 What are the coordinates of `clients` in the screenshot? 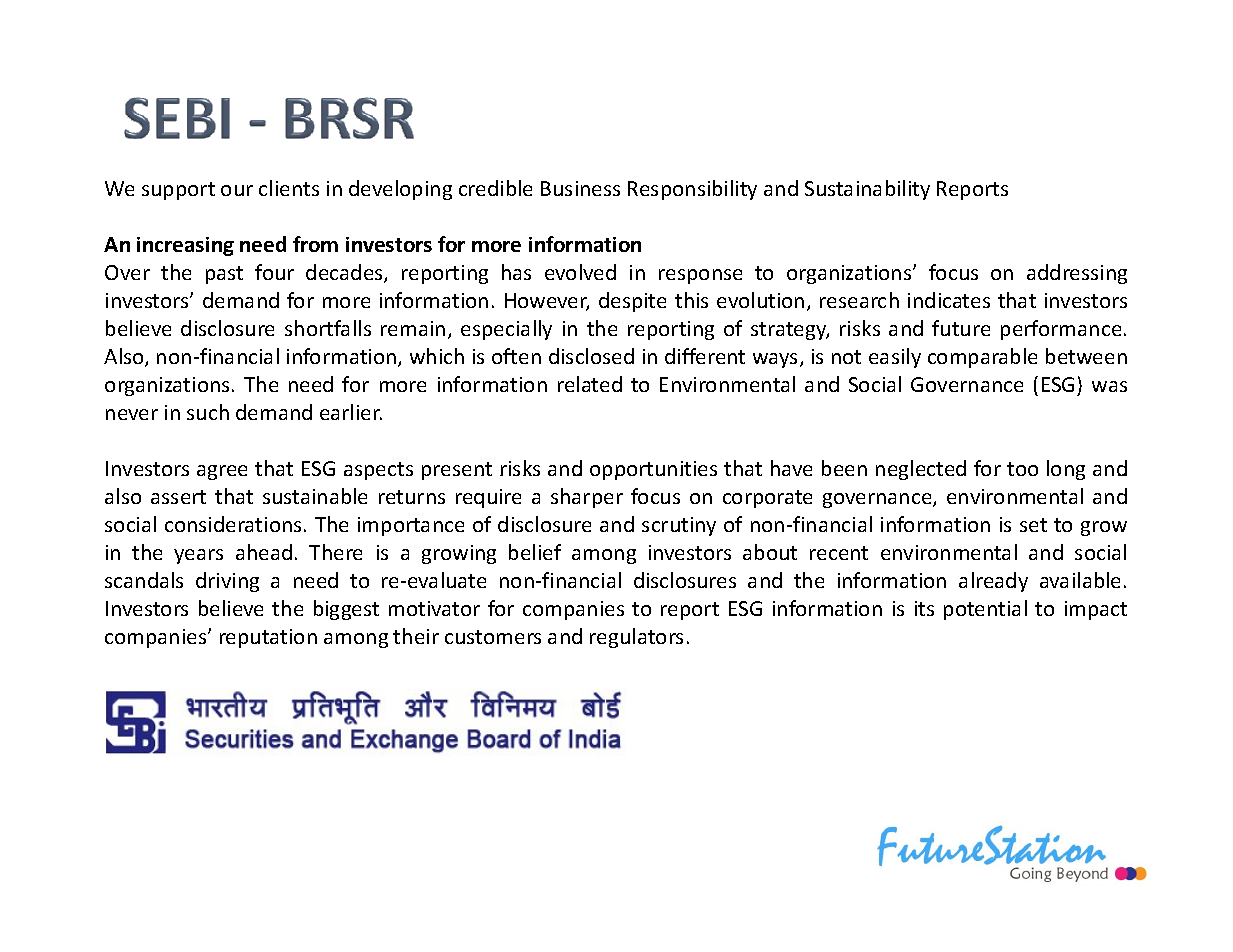 It's located at (289, 188).
